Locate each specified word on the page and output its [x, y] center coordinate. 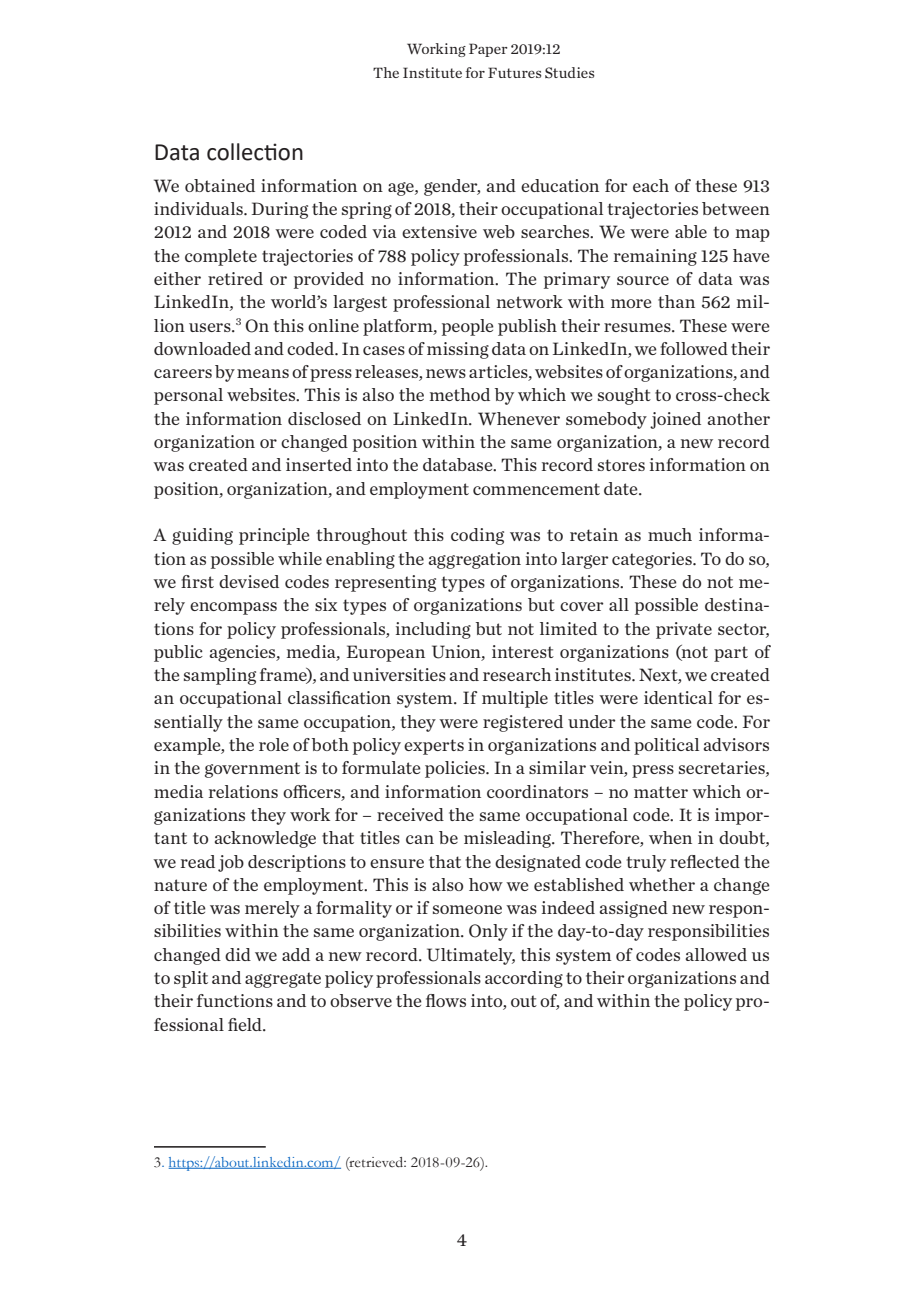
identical [678, 697]
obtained [220, 185]
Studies [570, 73]
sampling [220, 676]
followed [694, 348]
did [238, 954]
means [263, 373]
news [446, 373]
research [517, 674]
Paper [488, 50]
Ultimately [471, 956]
